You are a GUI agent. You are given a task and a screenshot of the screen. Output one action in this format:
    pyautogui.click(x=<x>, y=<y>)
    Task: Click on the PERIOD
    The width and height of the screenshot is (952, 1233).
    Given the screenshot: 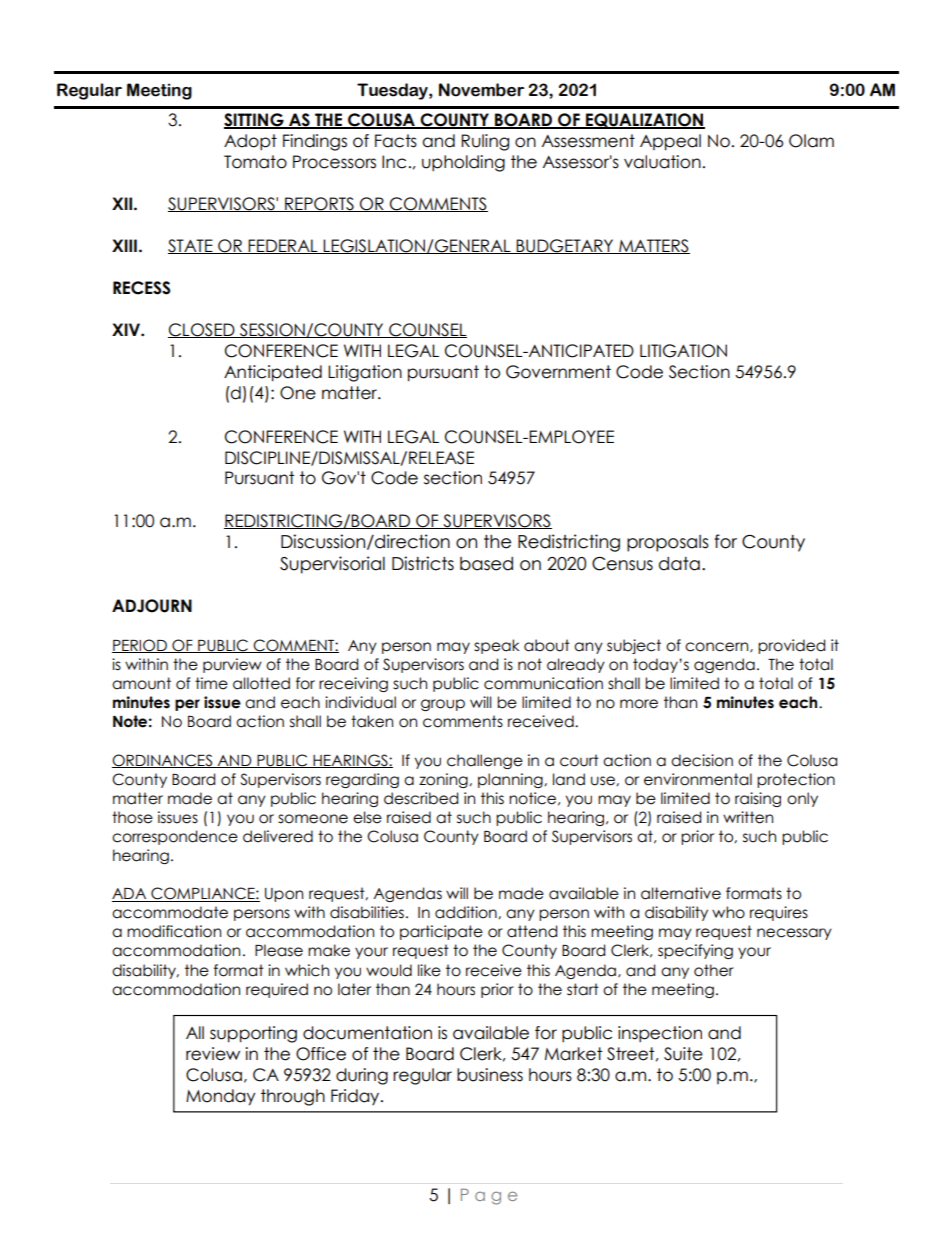 What is the action you would take?
    pyautogui.click(x=140, y=646)
